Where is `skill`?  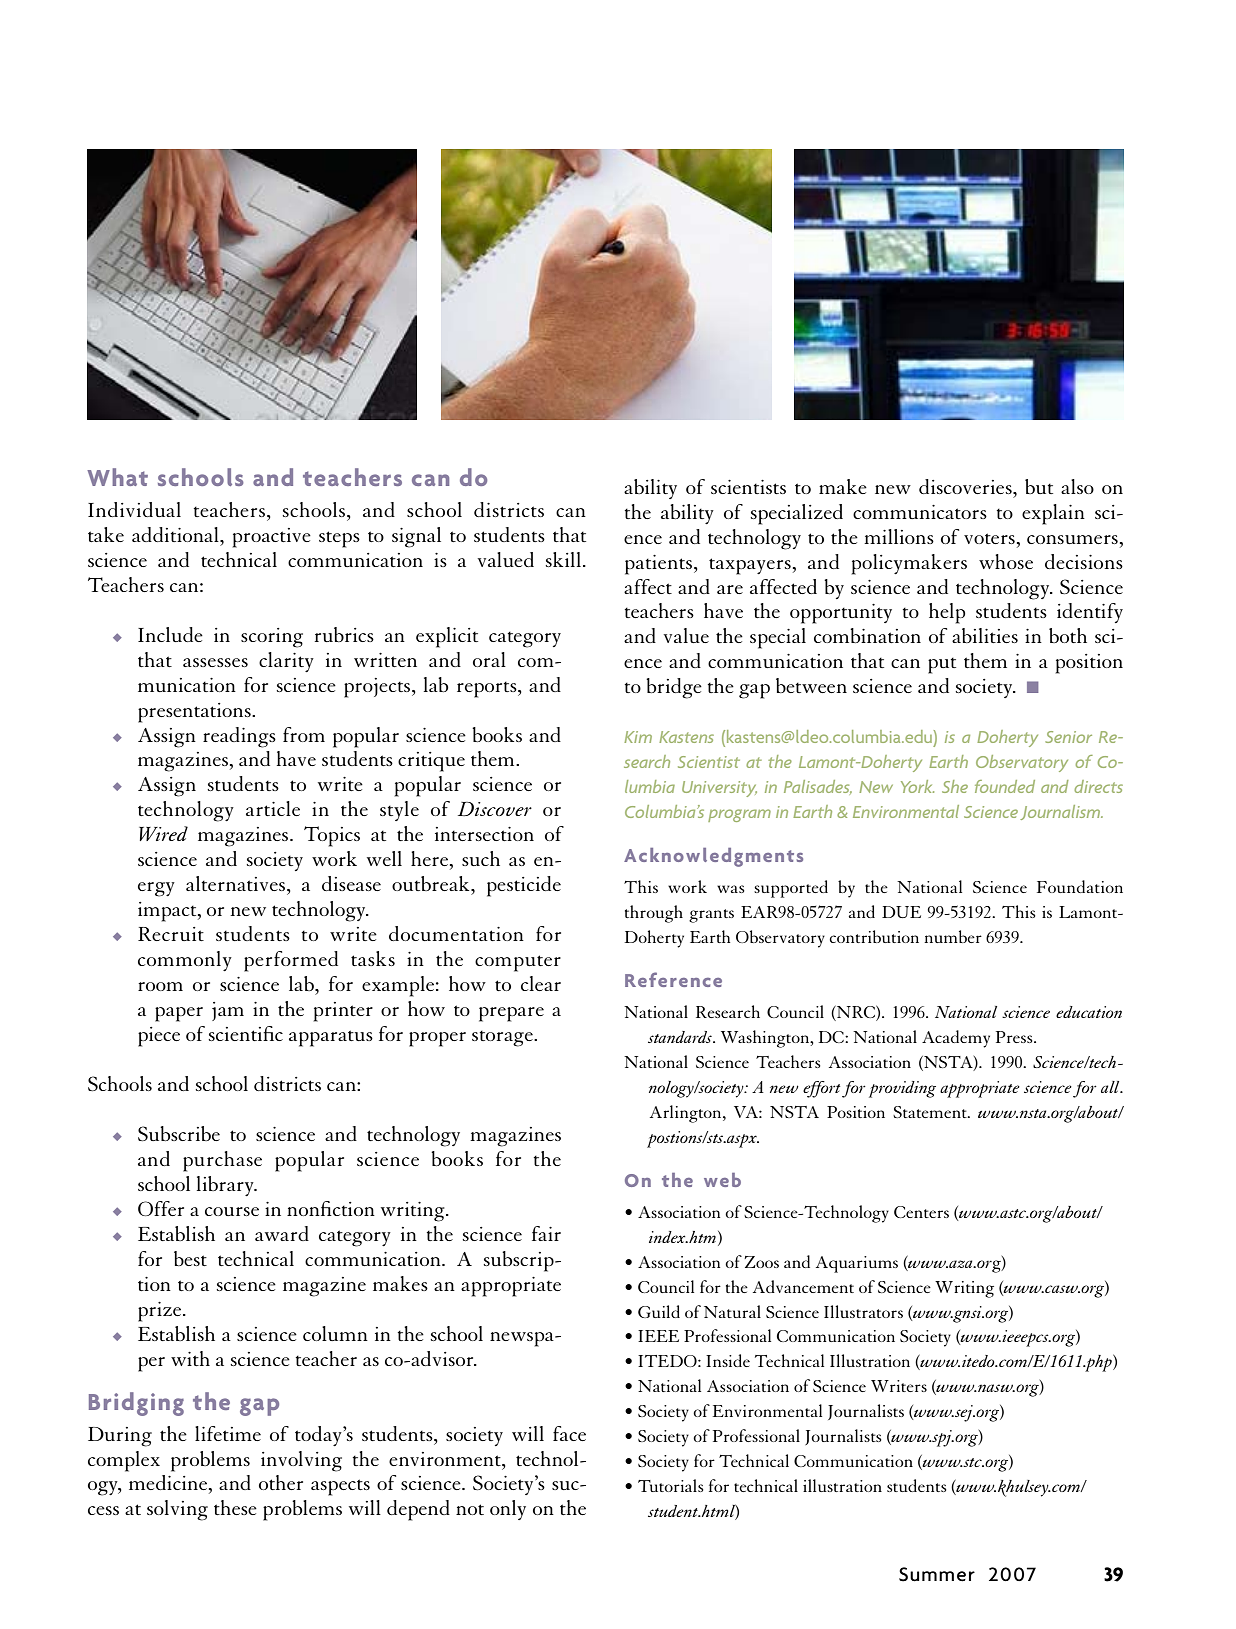 skill is located at coordinates (563, 559).
